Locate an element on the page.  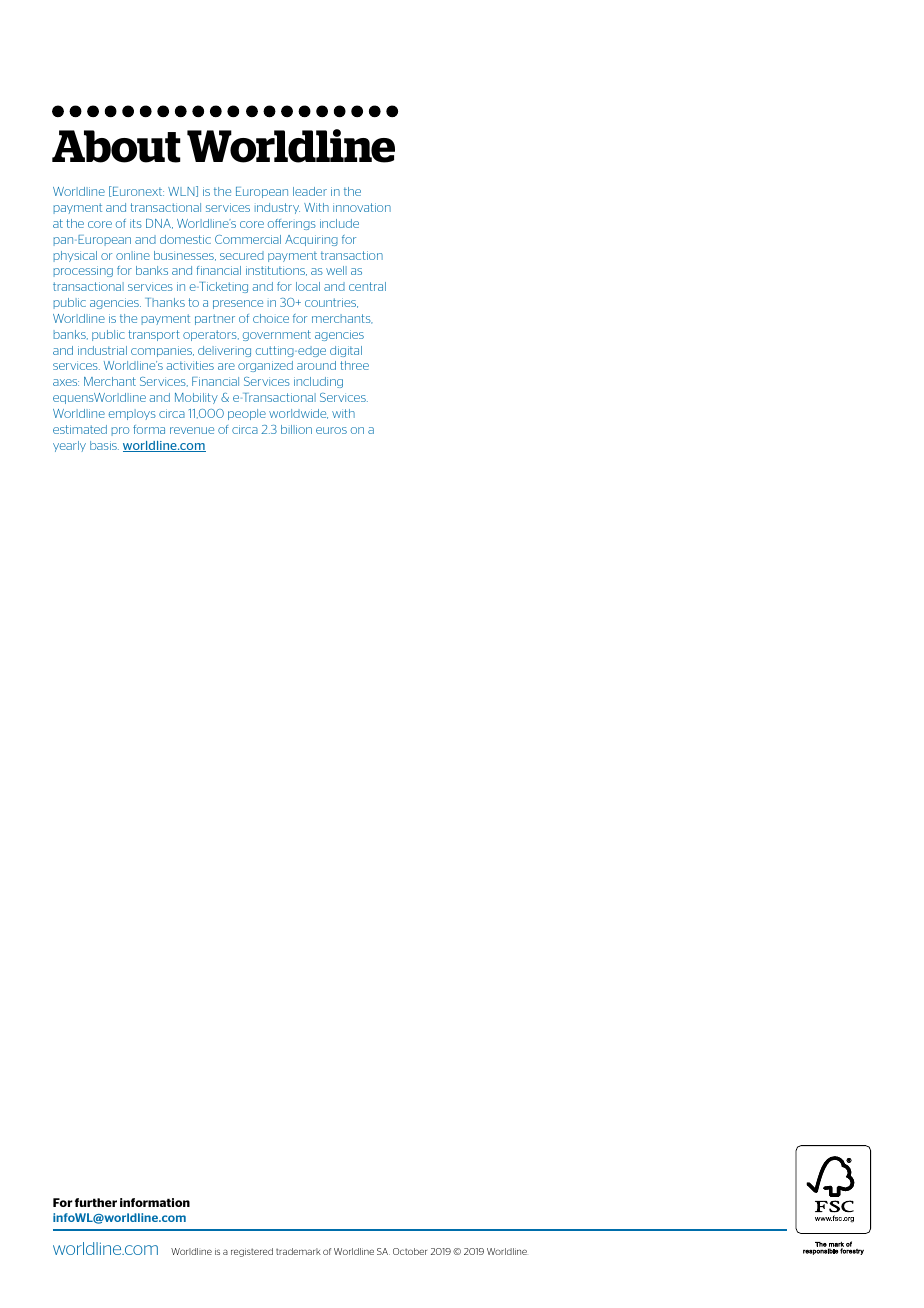
Commercial is located at coordinates (248, 239).
